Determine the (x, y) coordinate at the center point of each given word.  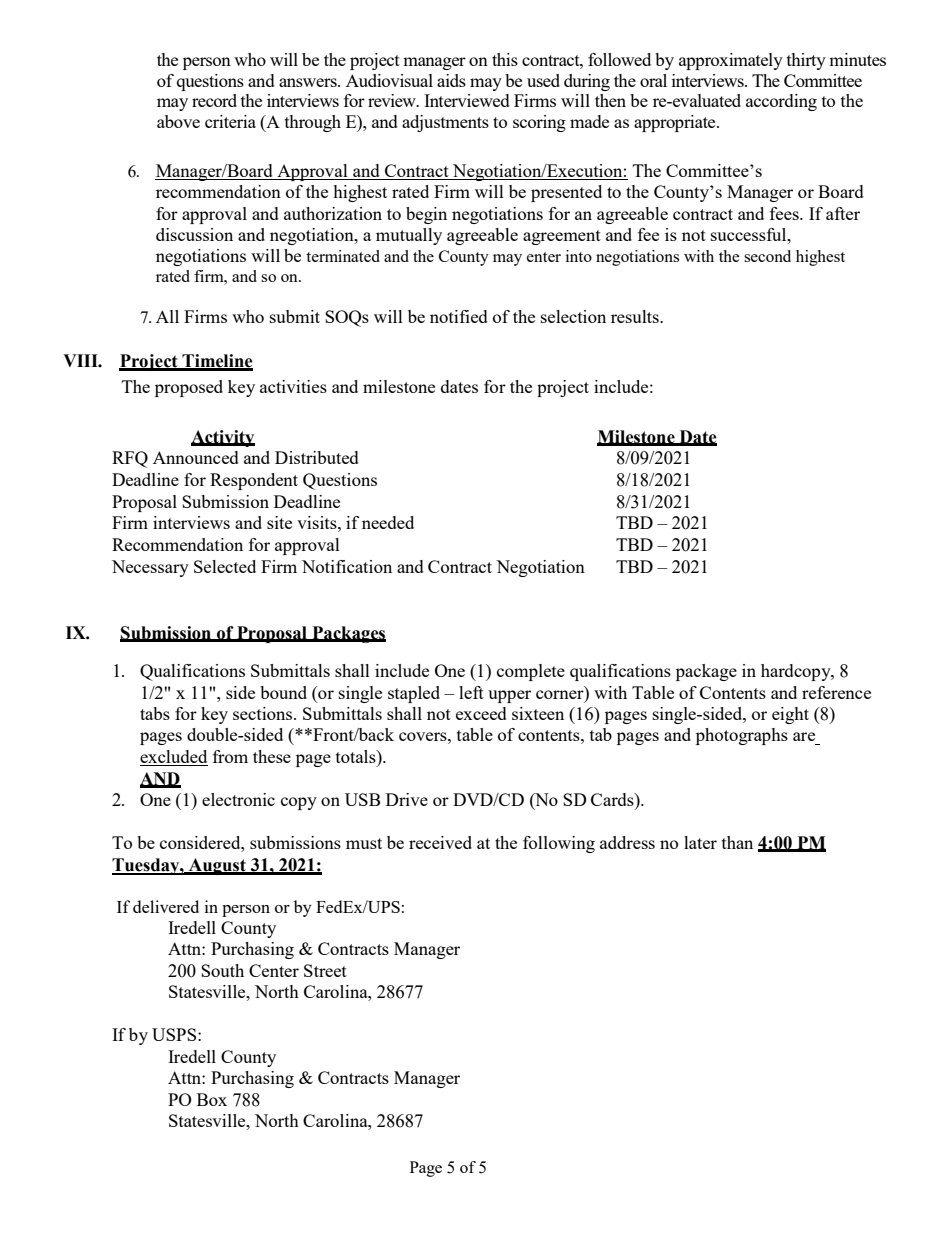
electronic (238, 799)
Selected (225, 566)
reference (836, 692)
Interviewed (467, 100)
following (559, 844)
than (737, 842)
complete (531, 672)
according (781, 102)
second (767, 256)
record (214, 100)
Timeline (216, 362)
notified (459, 316)
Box (212, 1099)
